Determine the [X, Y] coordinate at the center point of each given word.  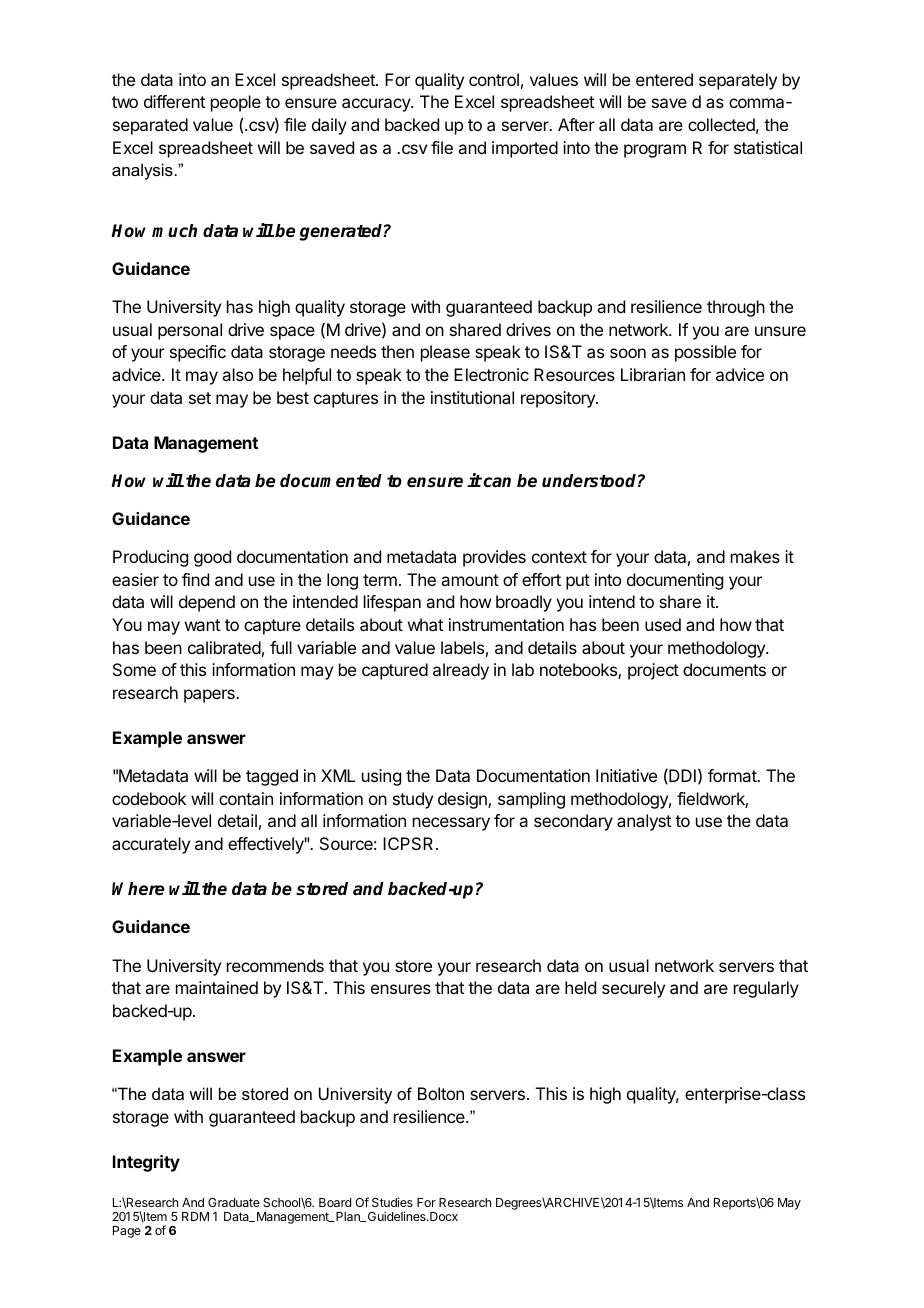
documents [724, 669]
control [494, 79]
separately [738, 81]
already [461, 671]
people [236, 103]
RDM [195, 1216]
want [202, 625]
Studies [392, 1202]
